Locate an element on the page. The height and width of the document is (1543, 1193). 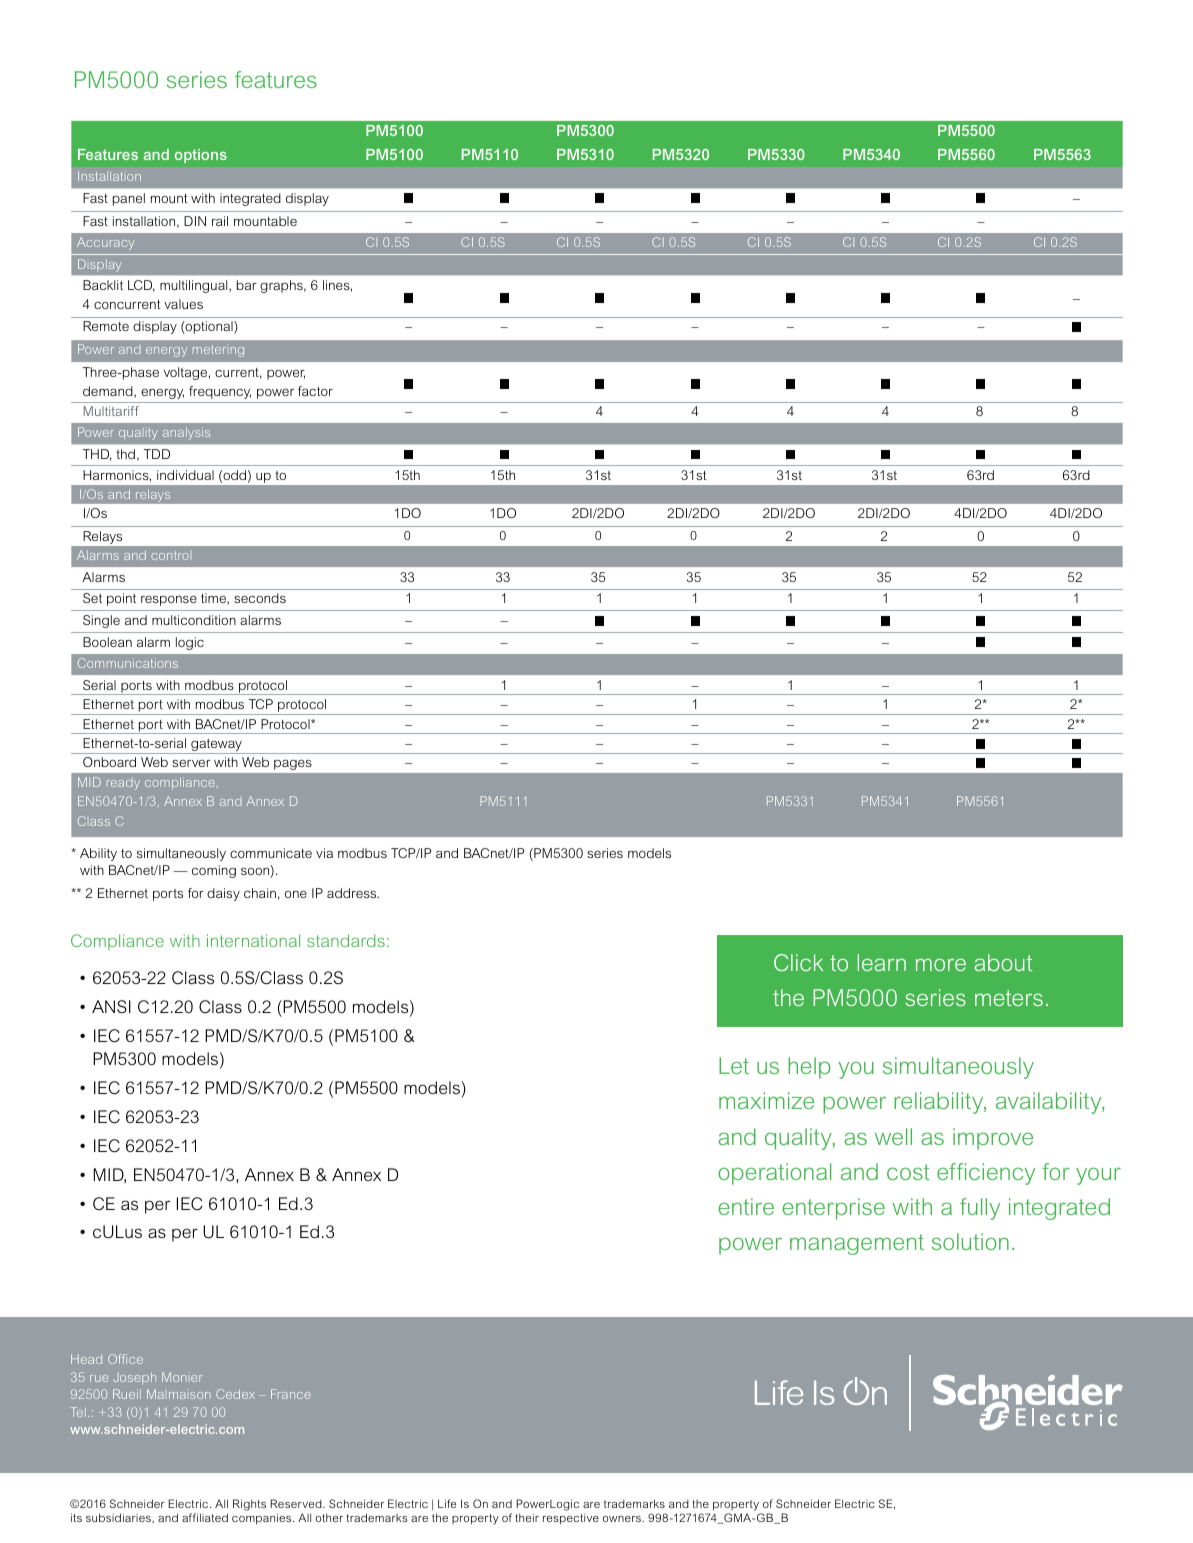
about is located at coordinates (1004, 962).
